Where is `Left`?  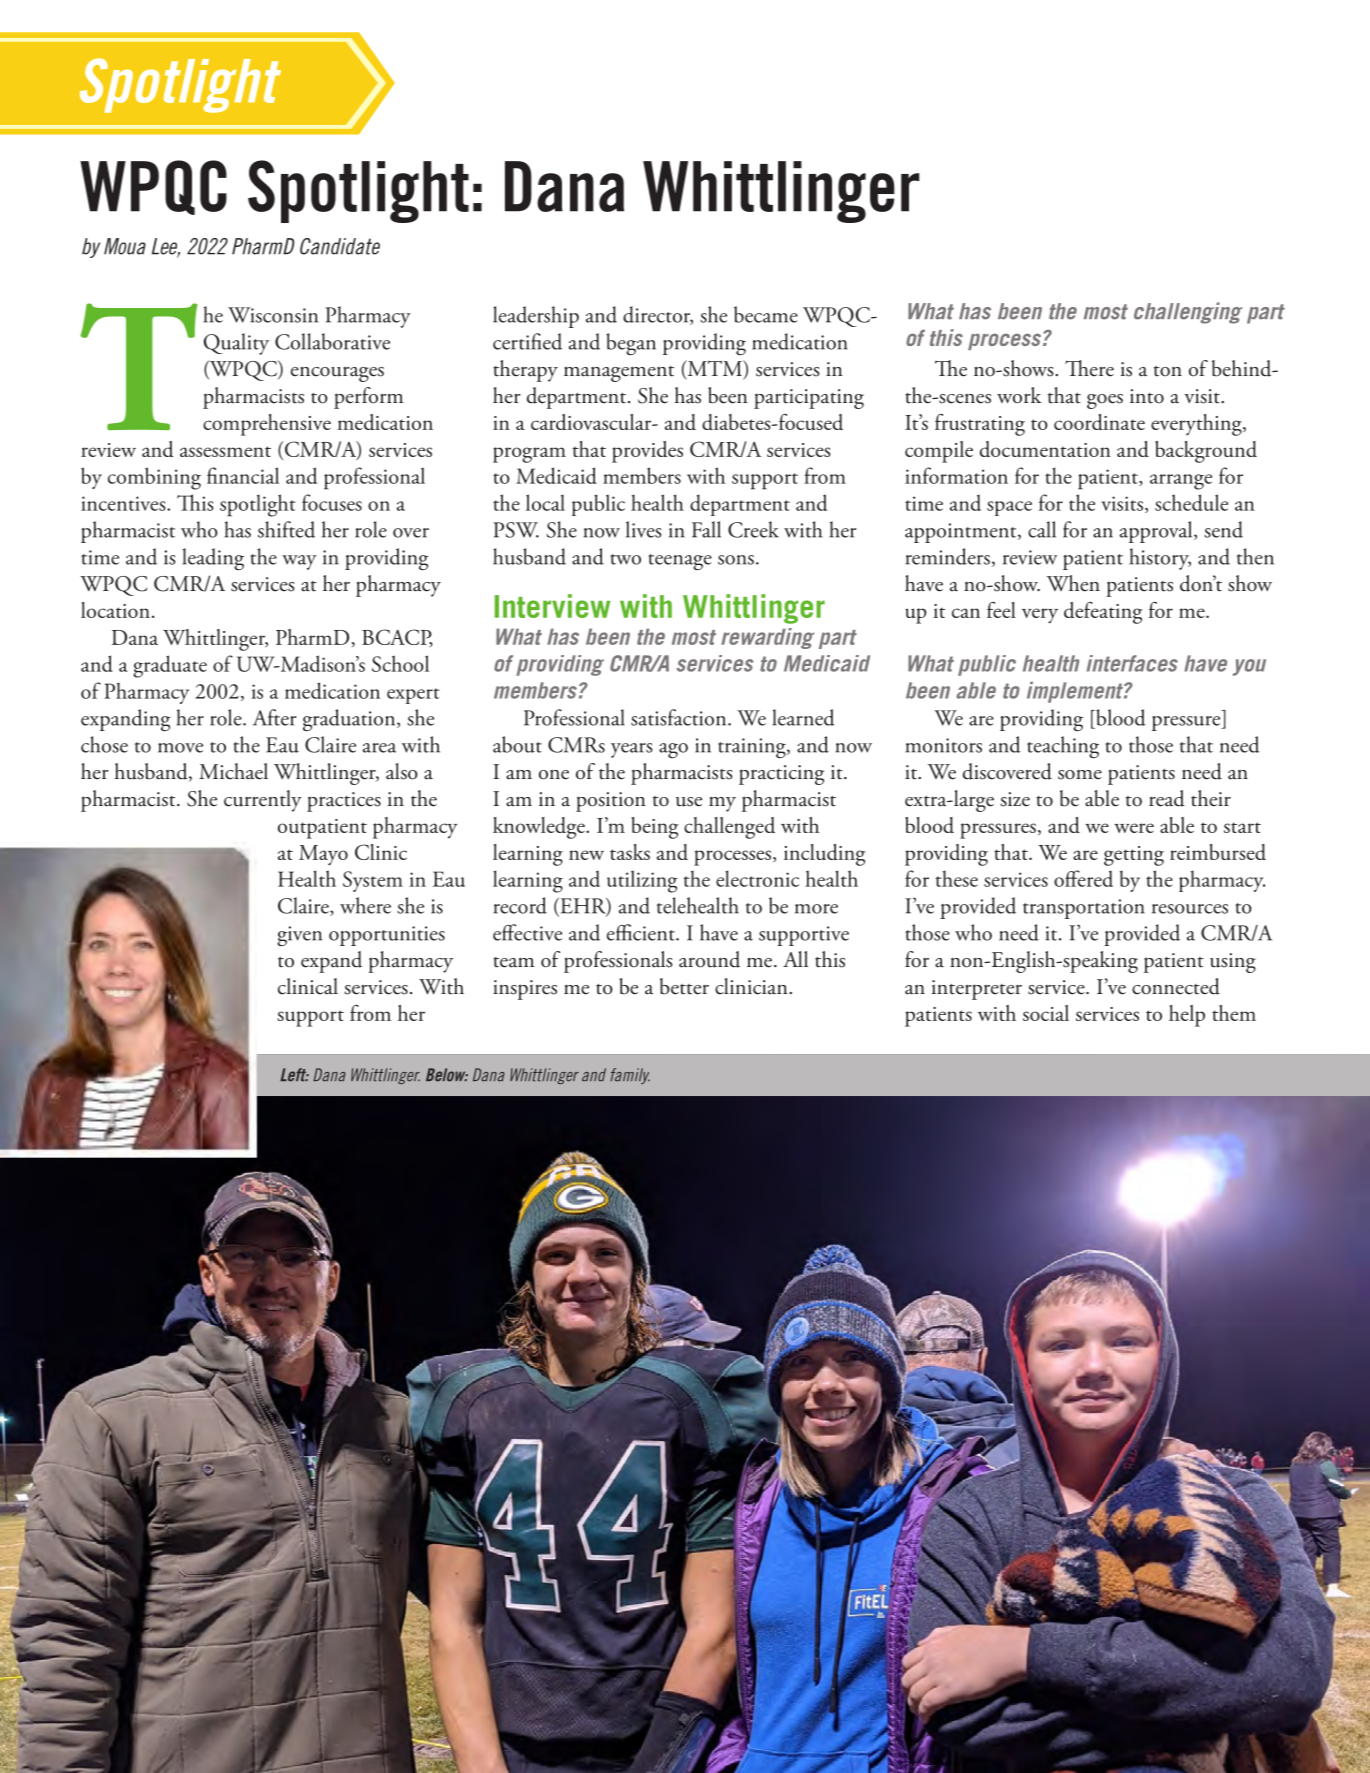
Left is located at coordinates (294, 1075).
